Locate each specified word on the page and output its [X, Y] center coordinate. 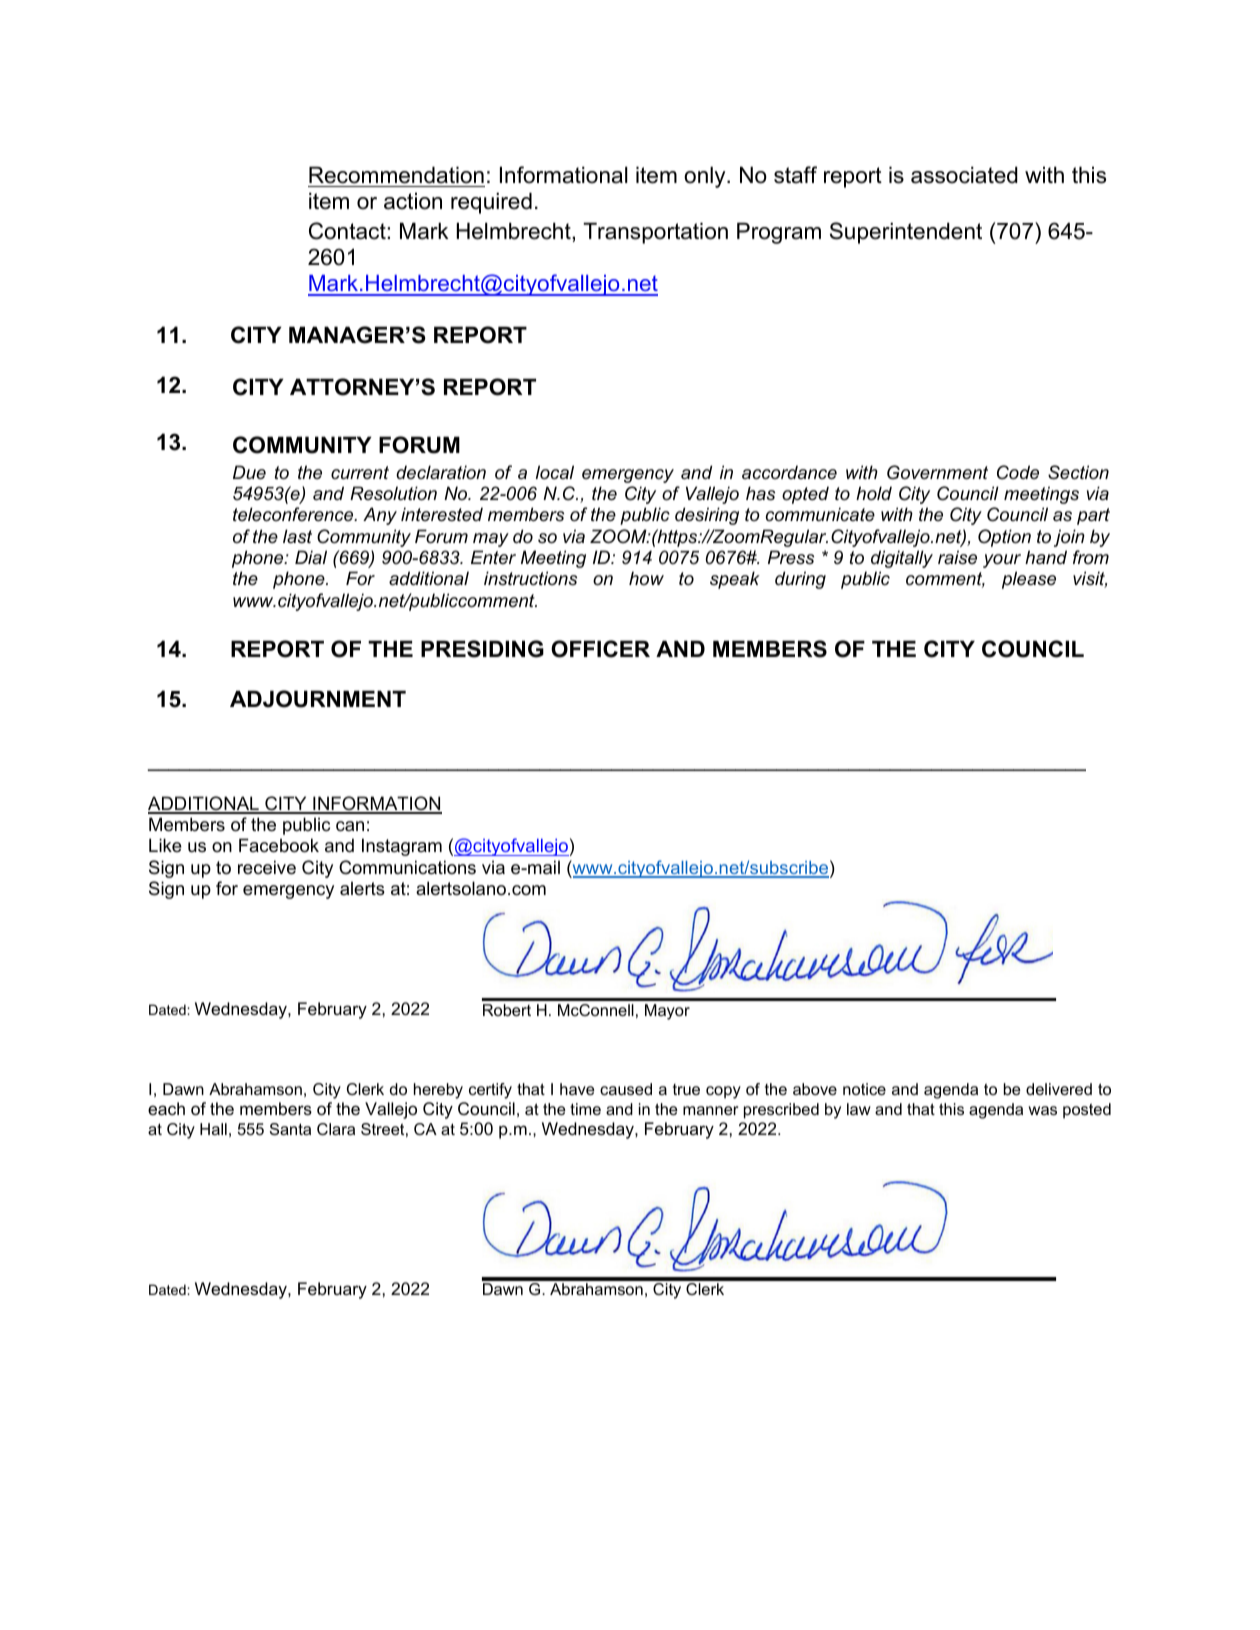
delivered [1059, 1089]
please [1029, 580]
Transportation [655, 233]
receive [267, 867]
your [1002, 561]
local [555, 472]
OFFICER [600, 649]
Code [1018, 472]
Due [249, 472]
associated [964, 175]
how [646, 578]
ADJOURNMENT [318, 699]
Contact [348, 231]
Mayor [667, 1012]
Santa [290, 1129]
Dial [311, 557]
